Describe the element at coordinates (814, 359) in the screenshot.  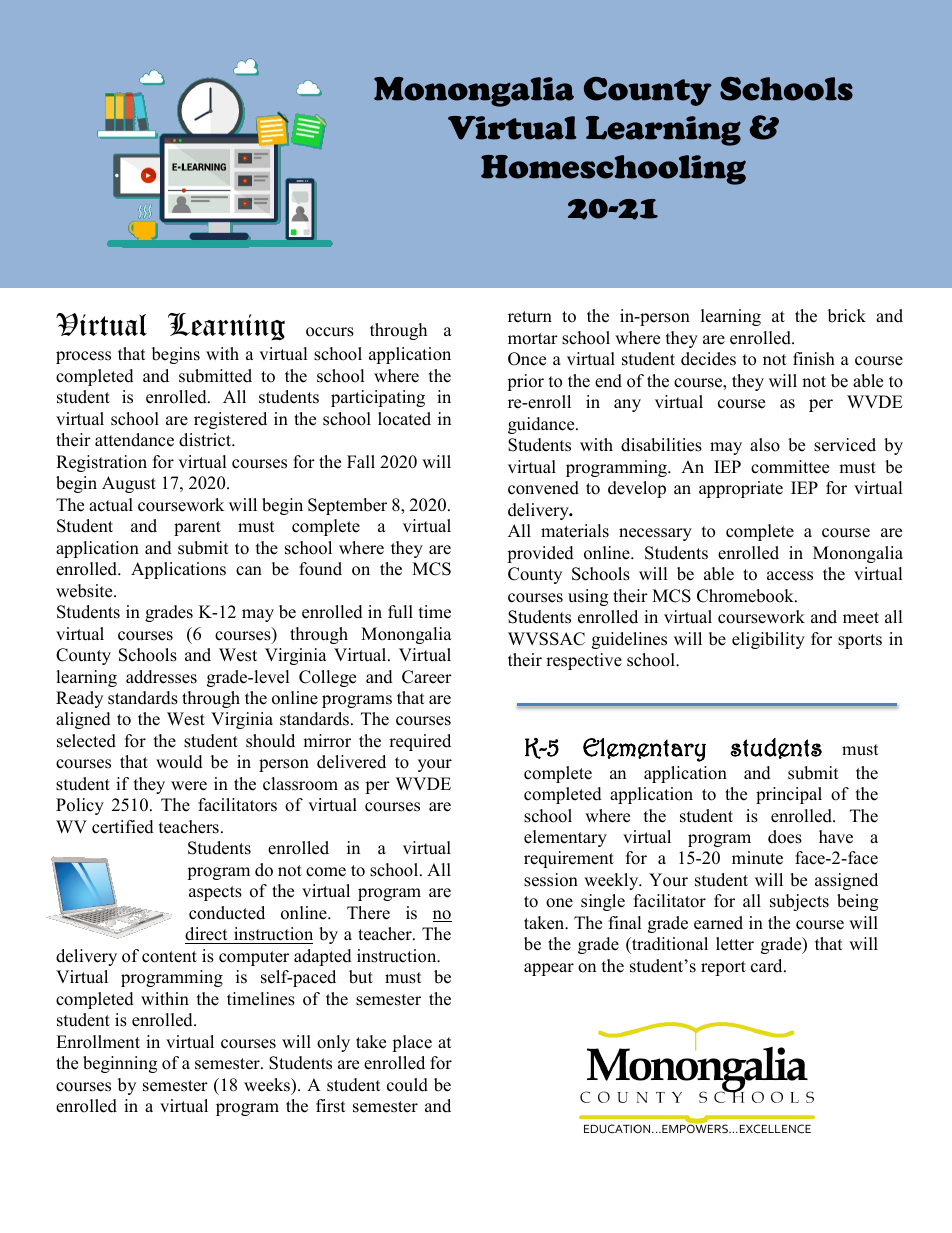
I see `finish` at that location.
